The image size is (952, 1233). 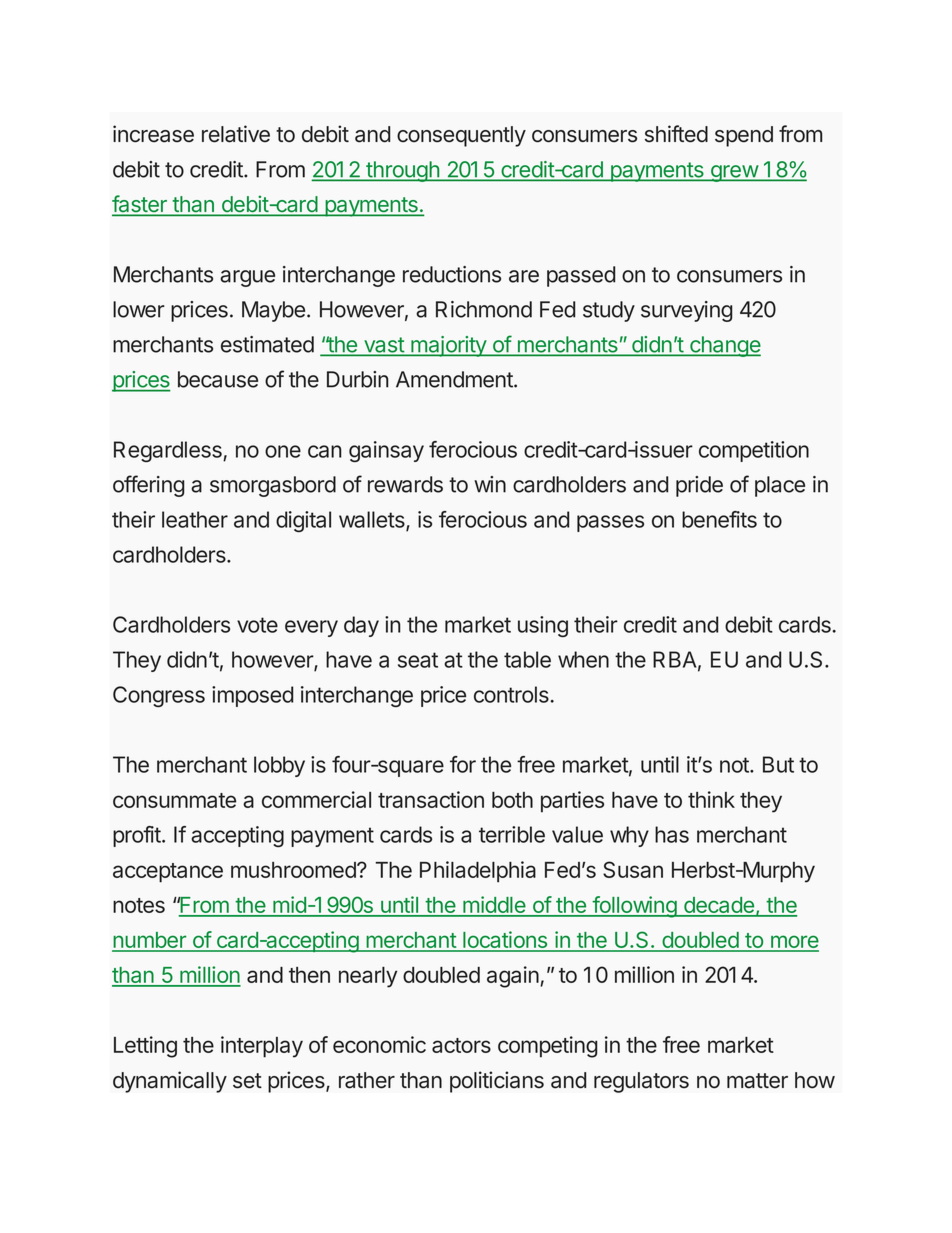 I want to click on benefits, so click(x=719, y=519).
